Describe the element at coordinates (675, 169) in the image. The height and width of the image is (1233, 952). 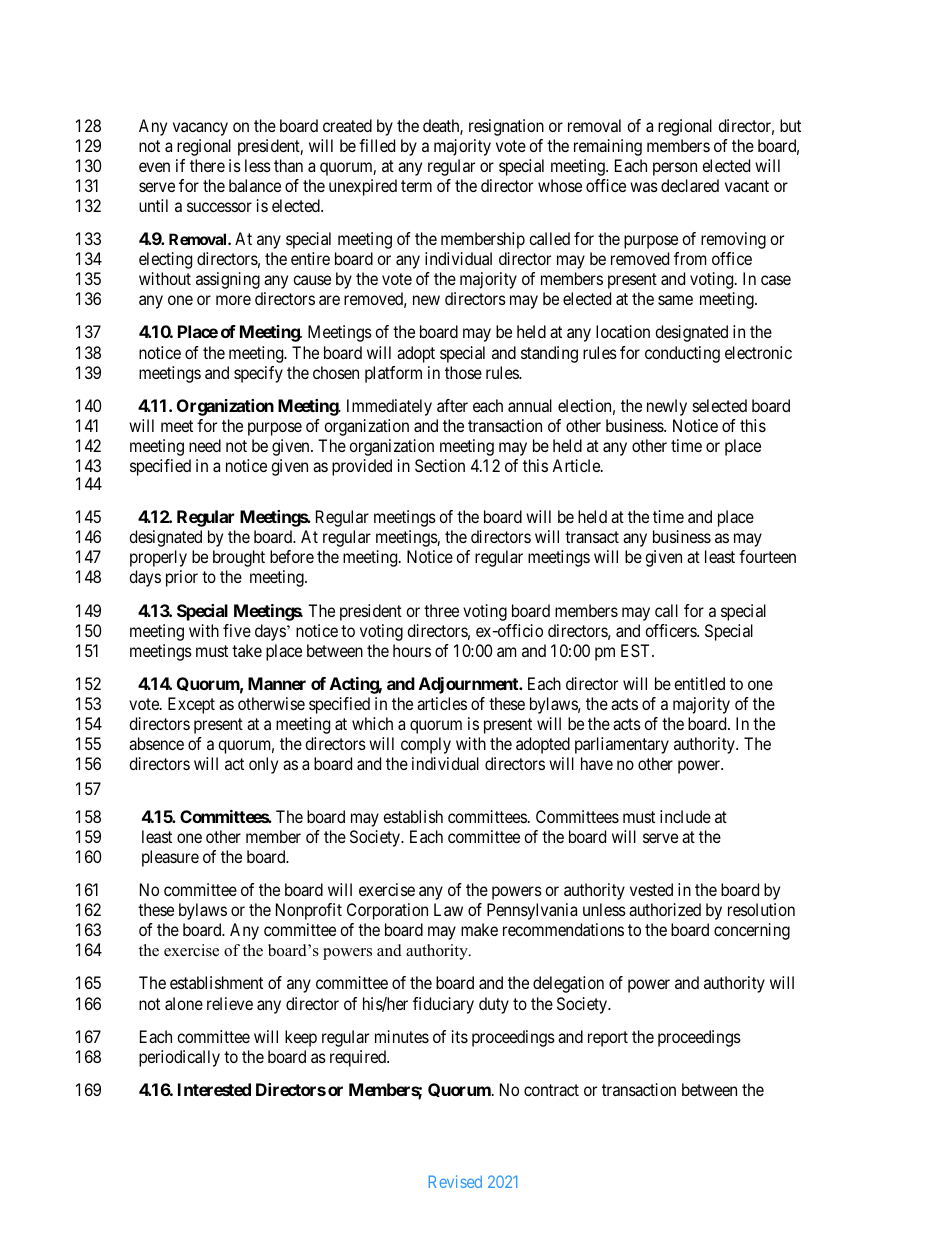
I see `person` at that location.
